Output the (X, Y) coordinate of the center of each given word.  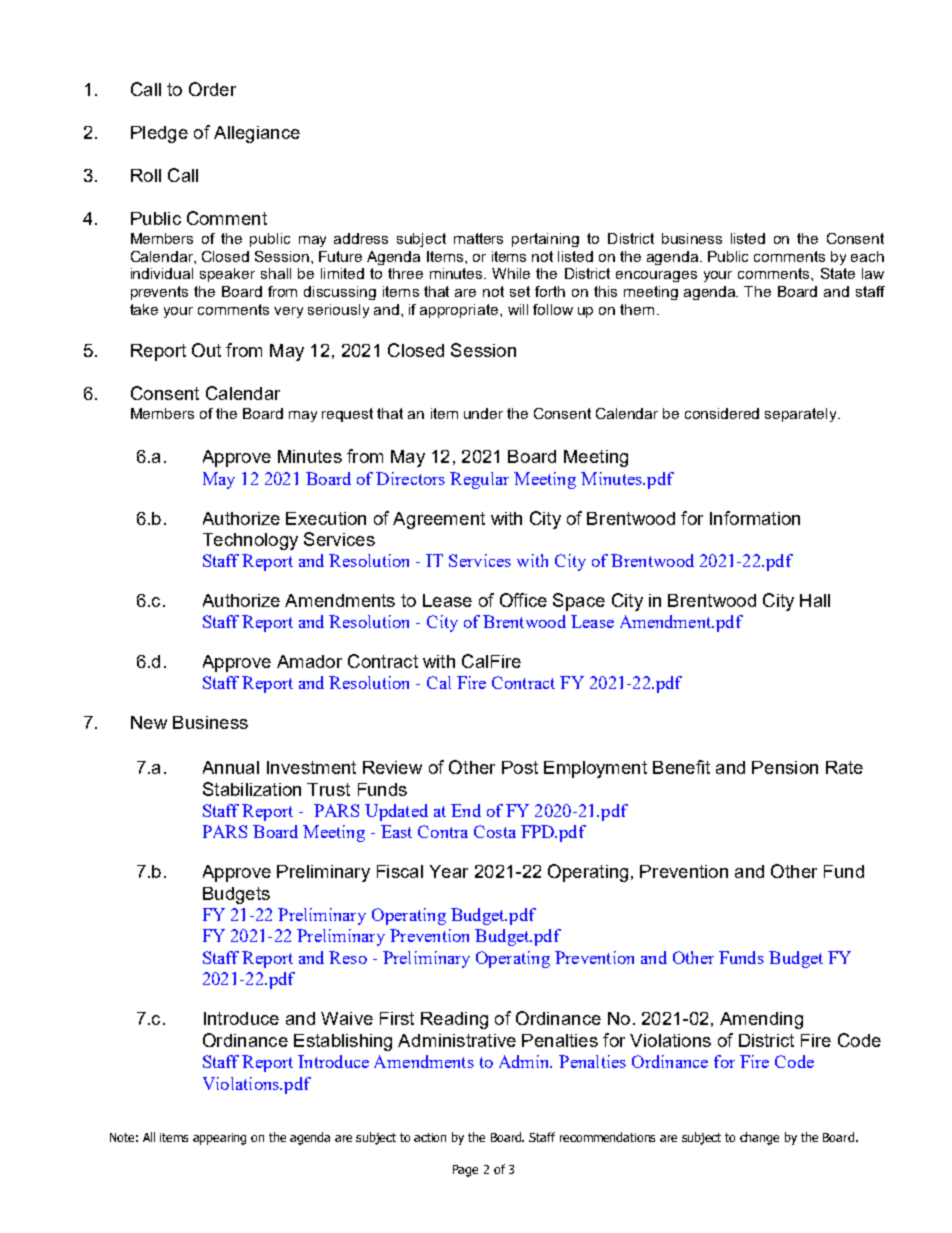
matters (478, 238)
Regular (479, 480)
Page (465, 1171)
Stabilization (252, 789)
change (759, 1138)
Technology (250, 541)
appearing (219, 1139)
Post (520, 767)
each (867, 256)
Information (755, 518)
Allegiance (257, 134)
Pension (785, 767)
